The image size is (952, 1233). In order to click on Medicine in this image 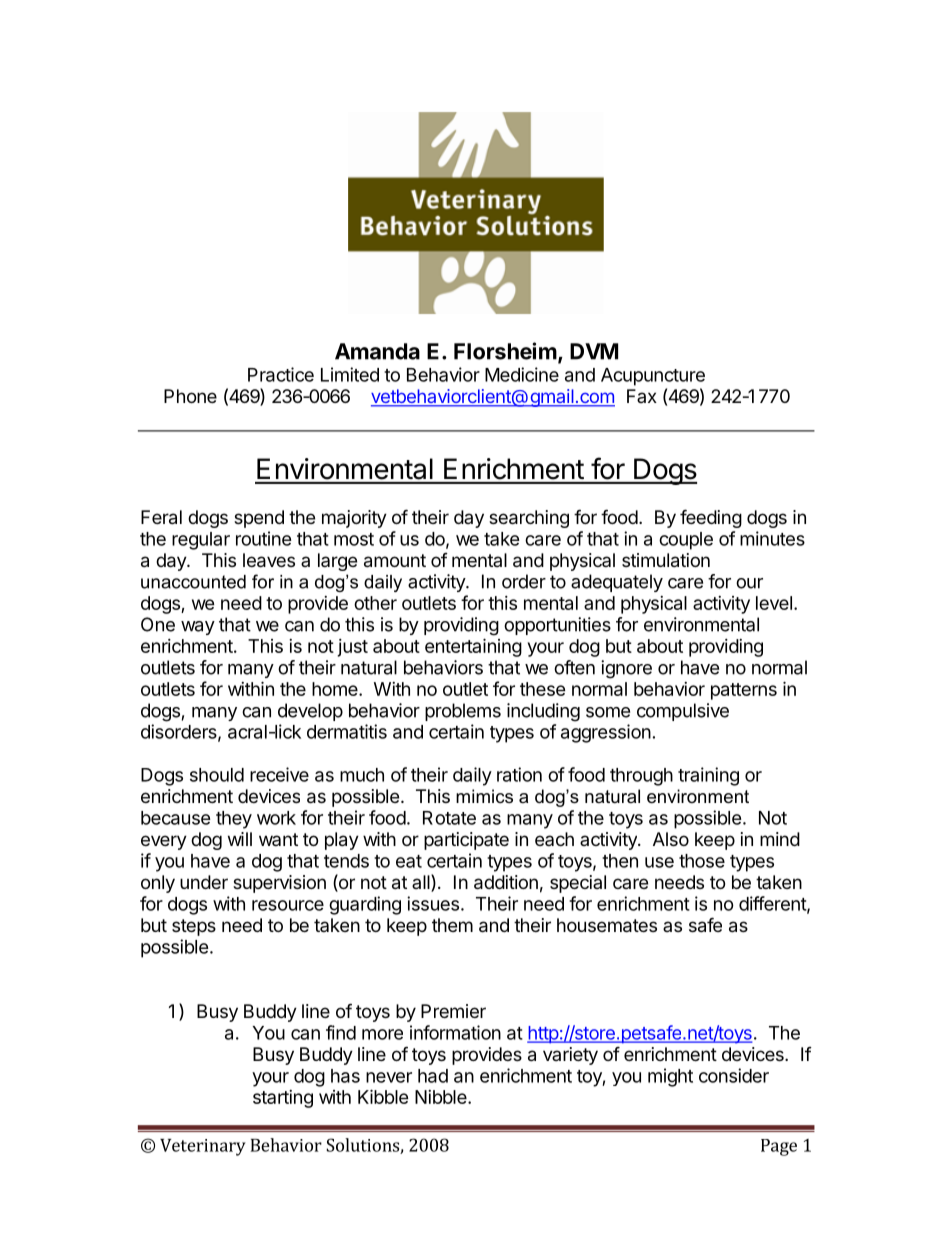, I will do `click(522, 374)`.
